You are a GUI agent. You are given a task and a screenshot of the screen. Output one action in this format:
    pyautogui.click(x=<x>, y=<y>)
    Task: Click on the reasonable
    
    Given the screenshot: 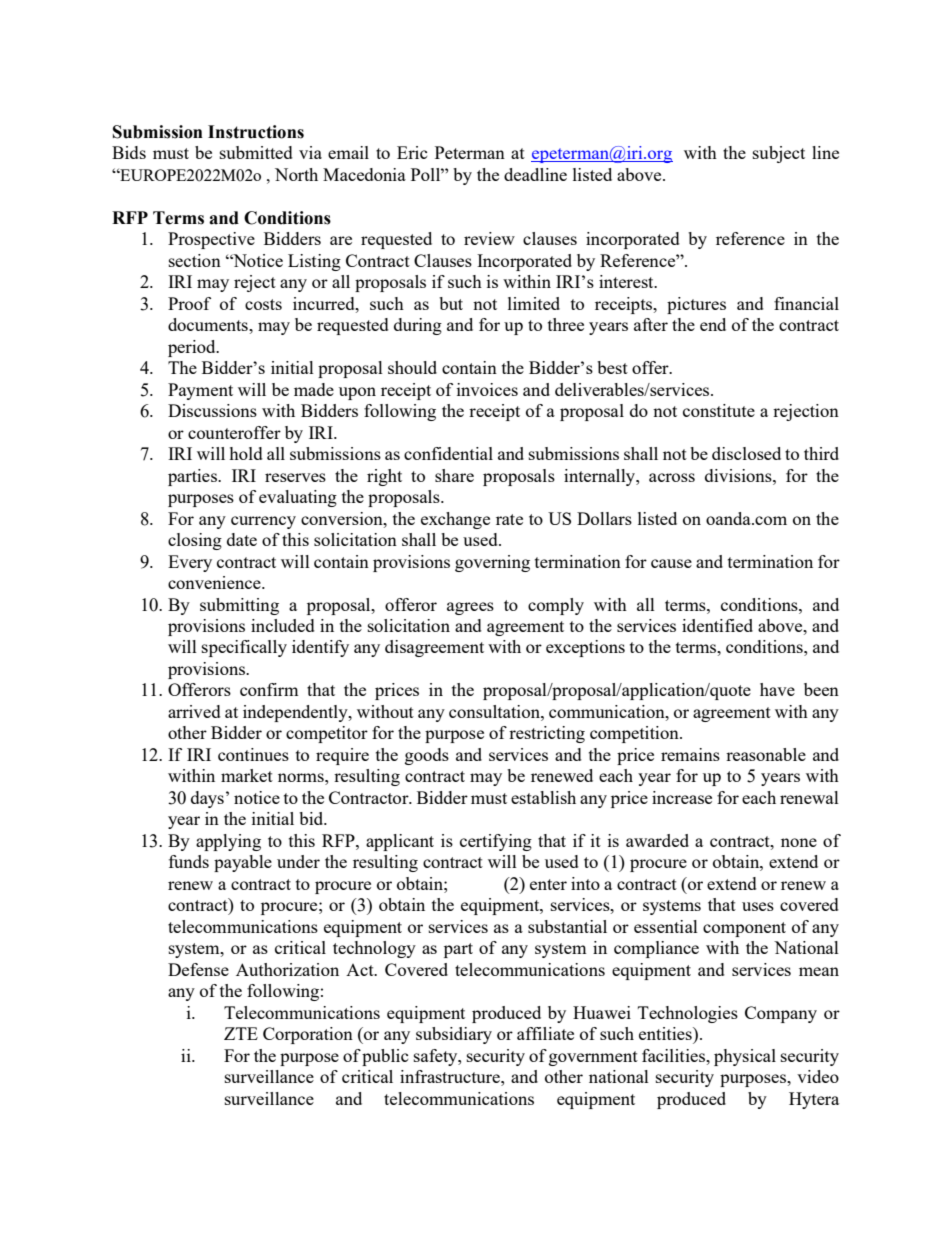 What is the action you would take?
    pyautogui.click(x=766, y=754)
